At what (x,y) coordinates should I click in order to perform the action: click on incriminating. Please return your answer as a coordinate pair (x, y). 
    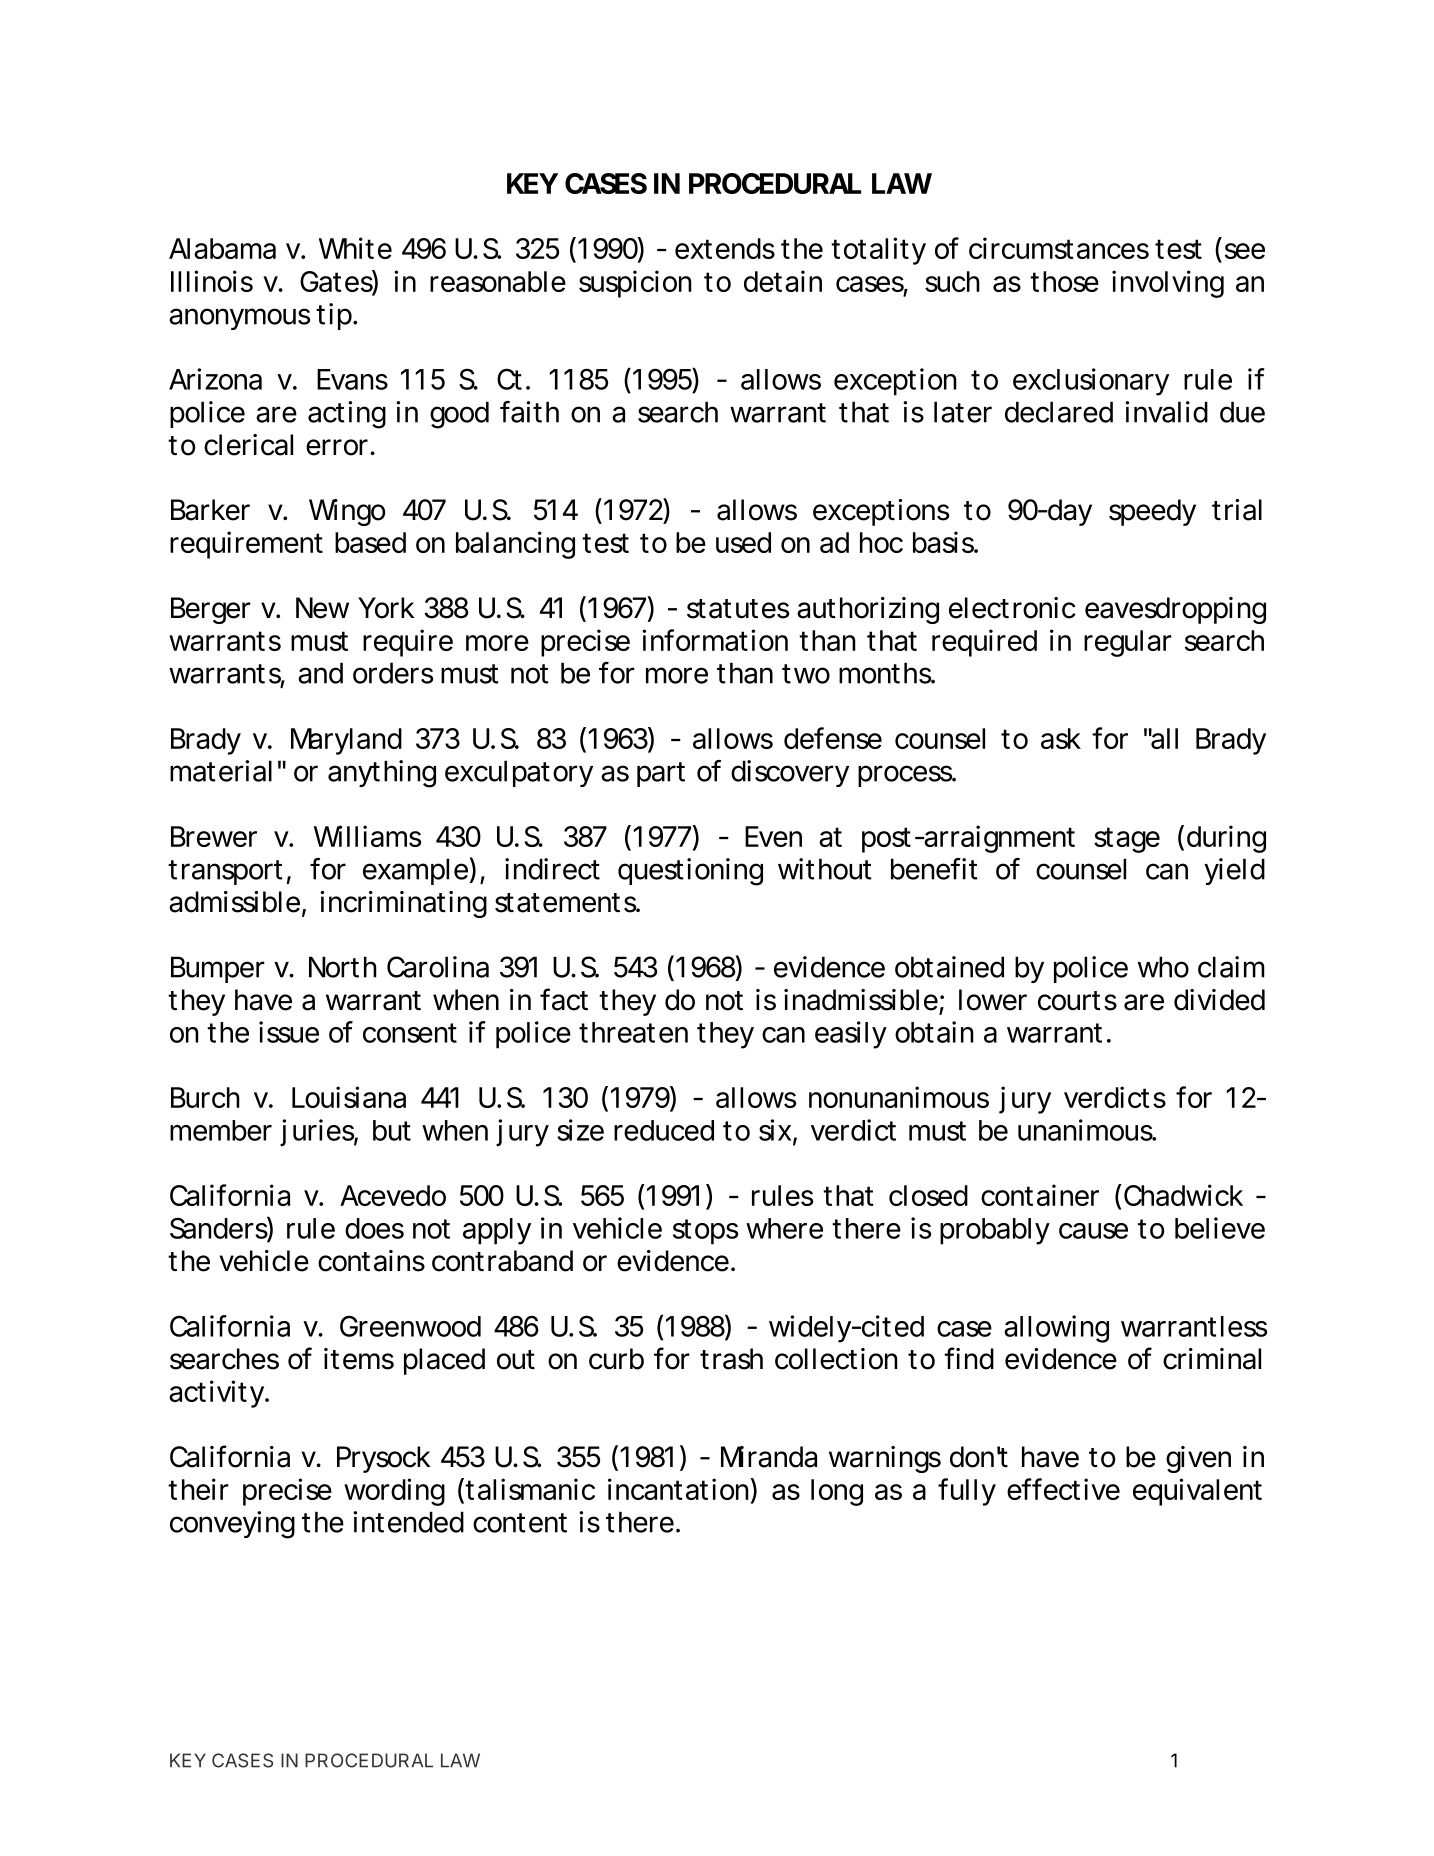
    Looking at the image, I should click on (403, 904).
